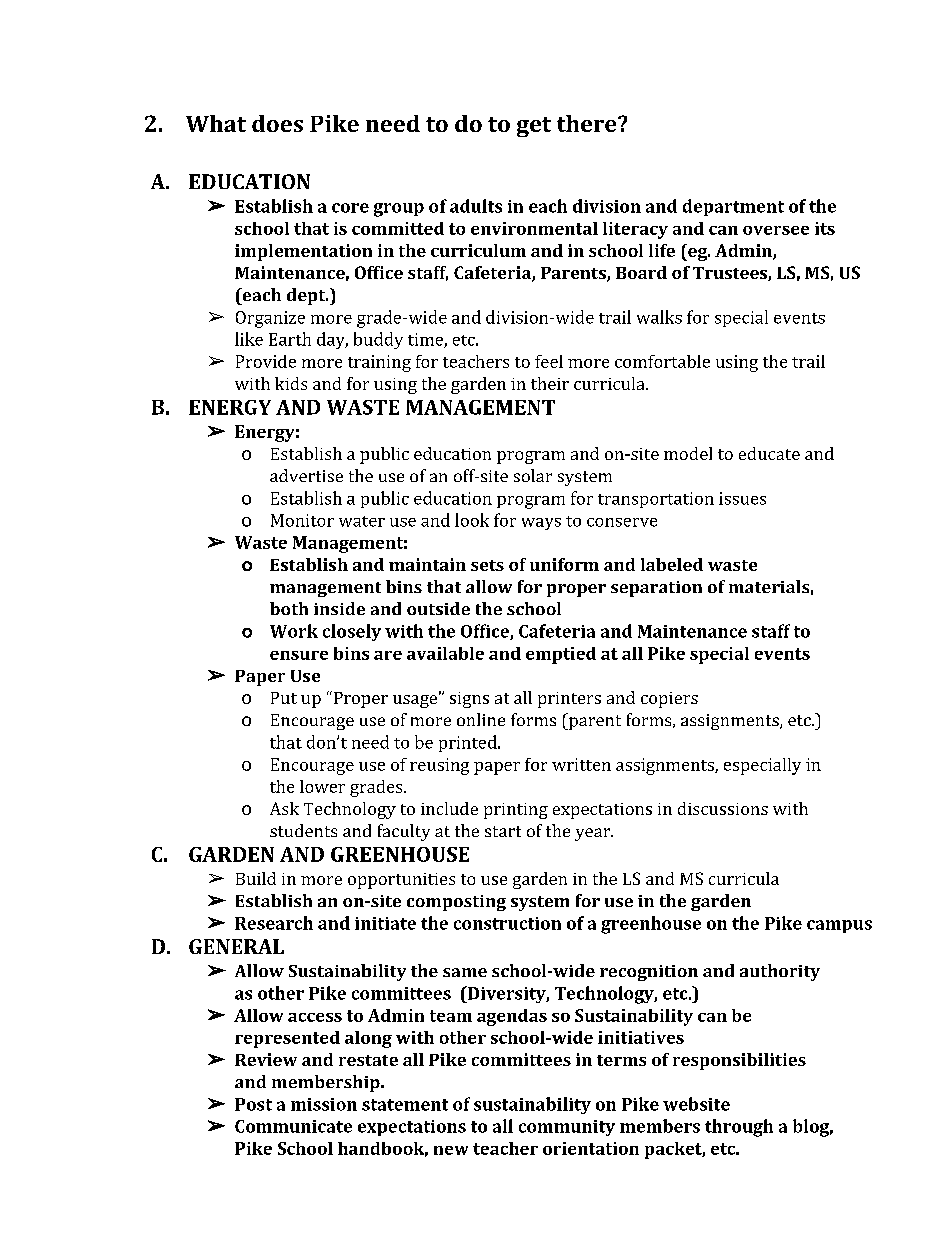 This page has width=952, height=1233. Describe the element at coordinates (290, 339) in the page. I see `Earth` at that location.
